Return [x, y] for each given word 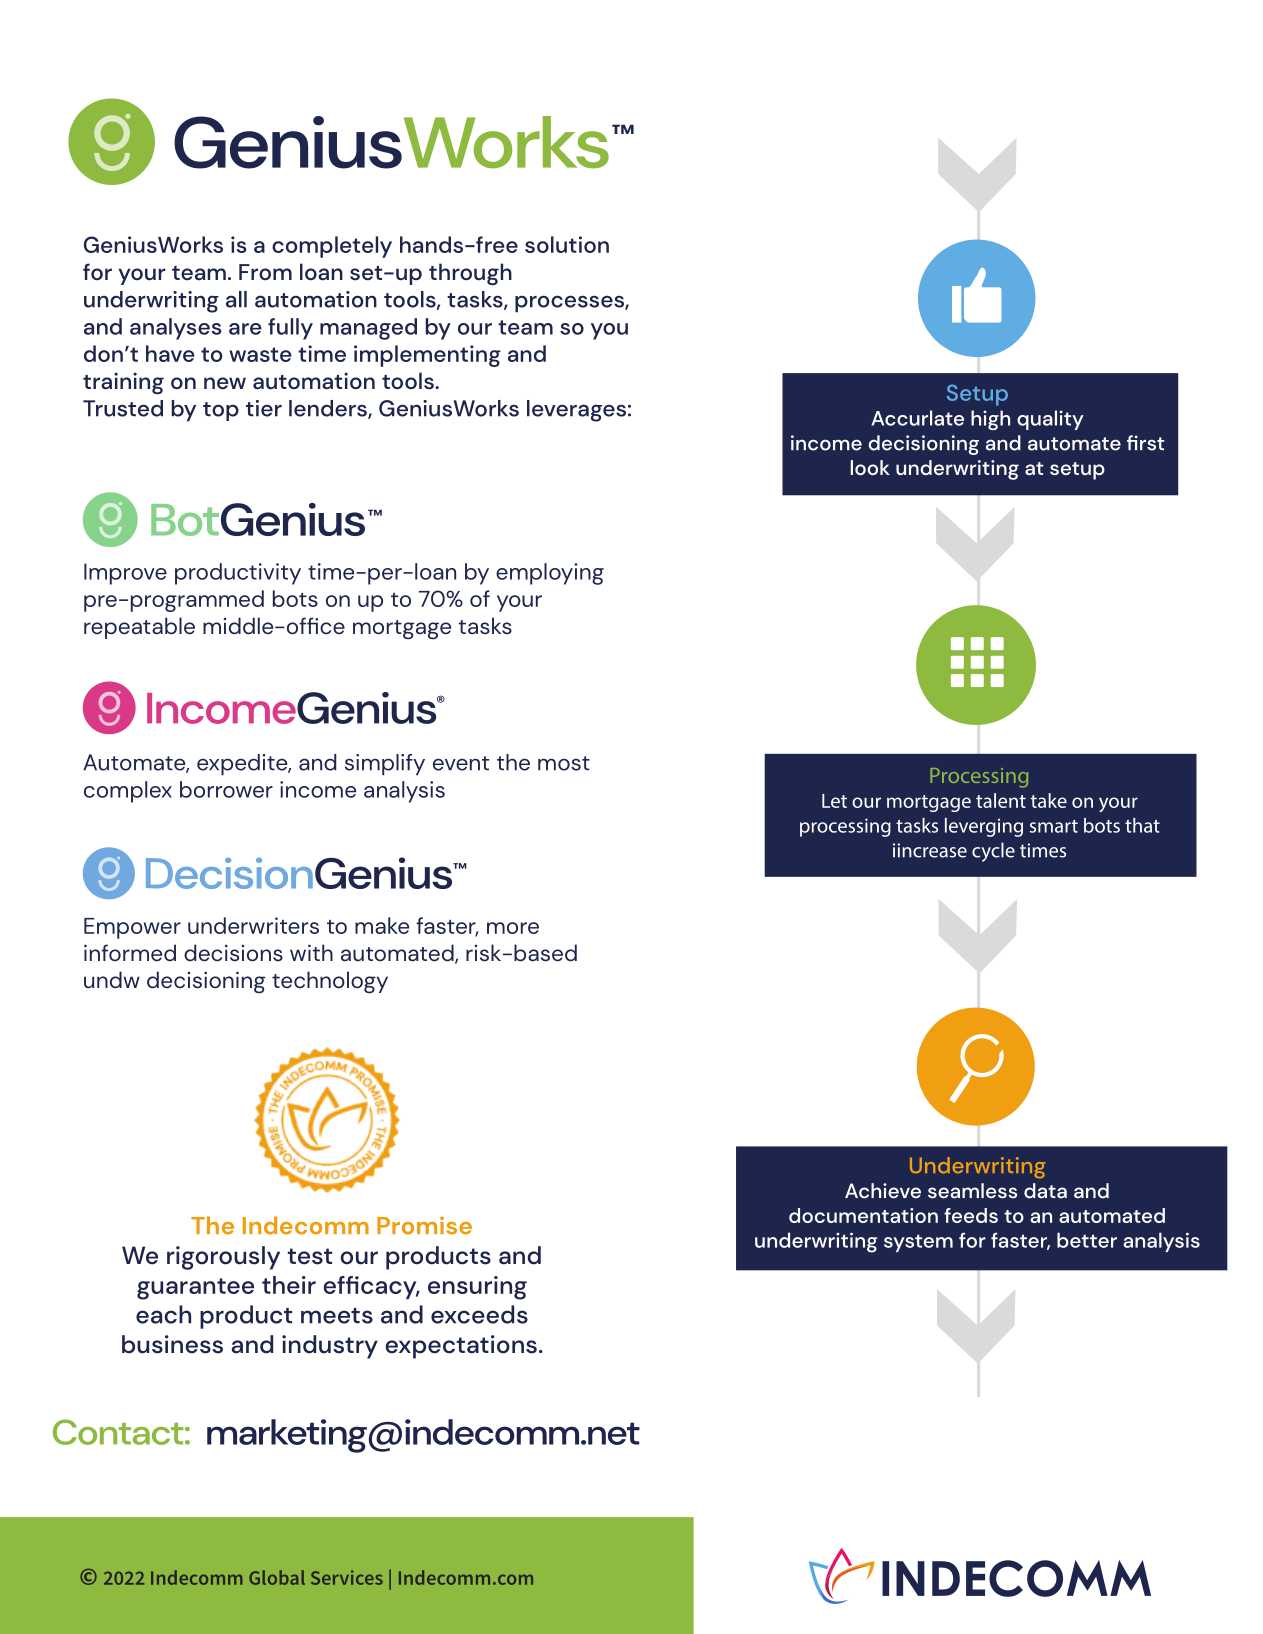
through [470, 274]
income [318, 789]
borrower [226, 789]
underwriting [151, 302]
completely [332, 247]
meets [337, 1316]
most [564, 763]
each [163, 1314]
